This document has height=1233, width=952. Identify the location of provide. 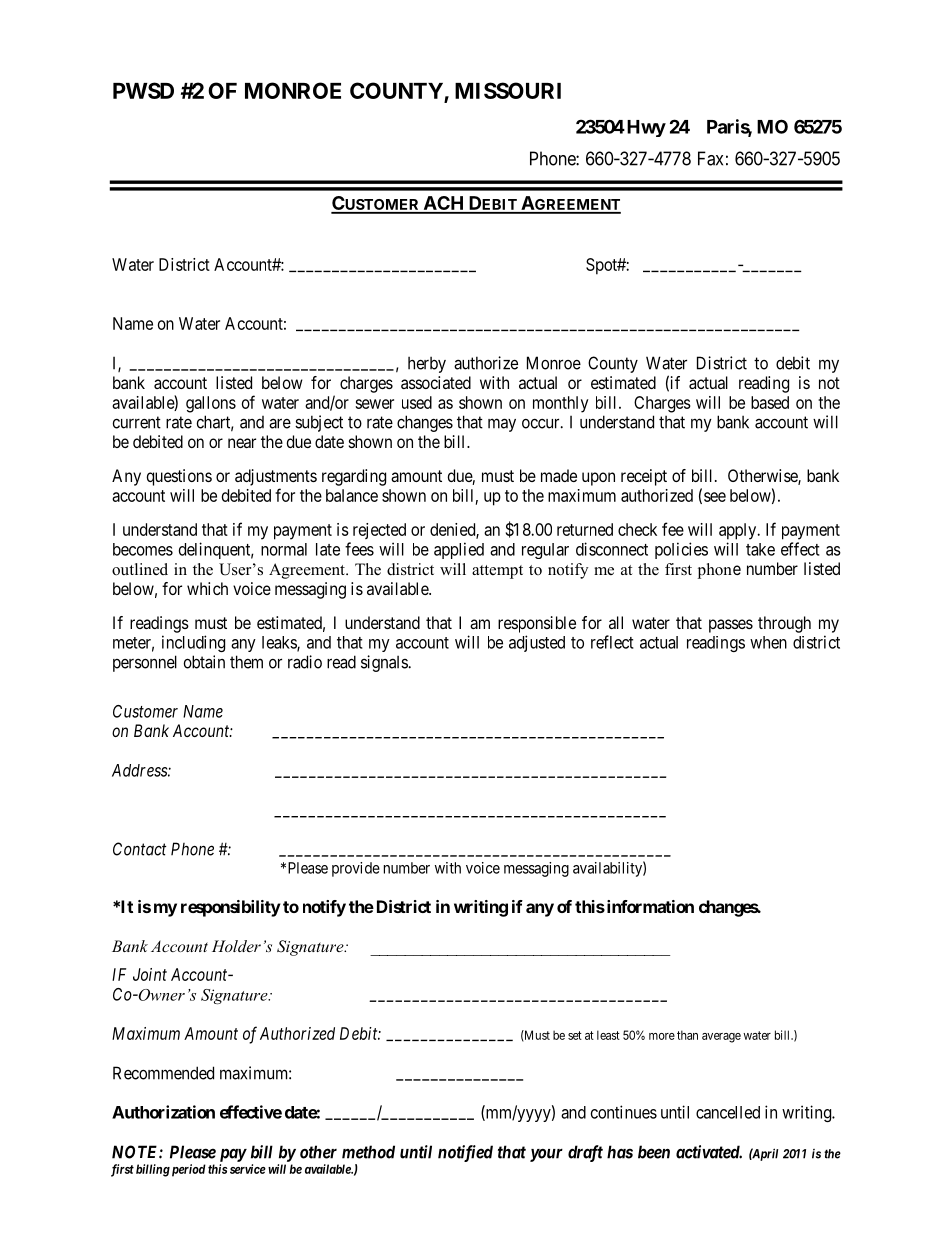
(356, 869).
